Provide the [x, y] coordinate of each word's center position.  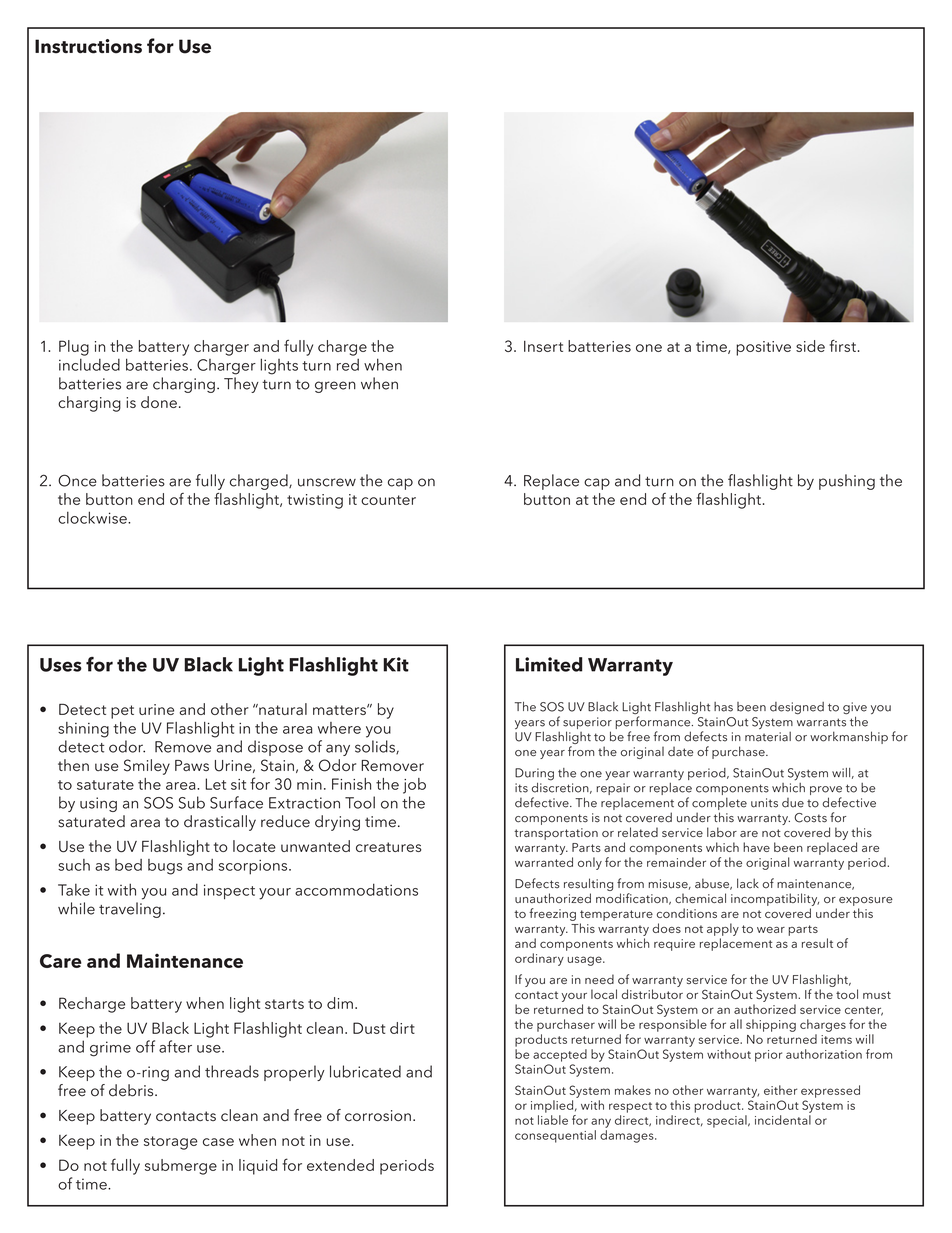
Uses [61, 665]
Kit [396, 664]
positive [763, 348]
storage [171, 1143]
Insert [543, 346]
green [335, 387]
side [810, 346]
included [89, 364]
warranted [544, 862]
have [756, 847]
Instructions [88, 46]
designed [797, 708]
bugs [165, 867]
